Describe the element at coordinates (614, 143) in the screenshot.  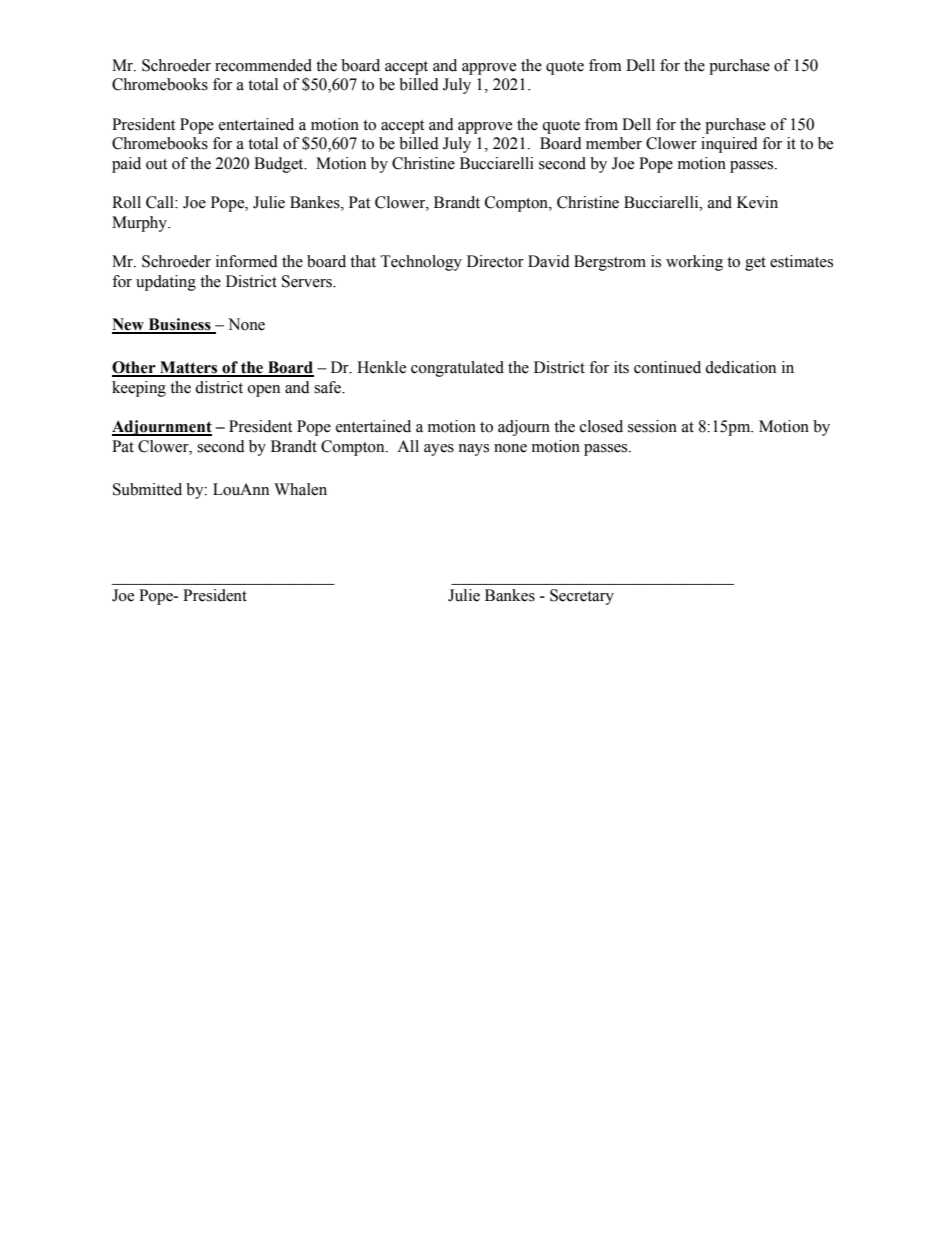
I see `member` at that location.
